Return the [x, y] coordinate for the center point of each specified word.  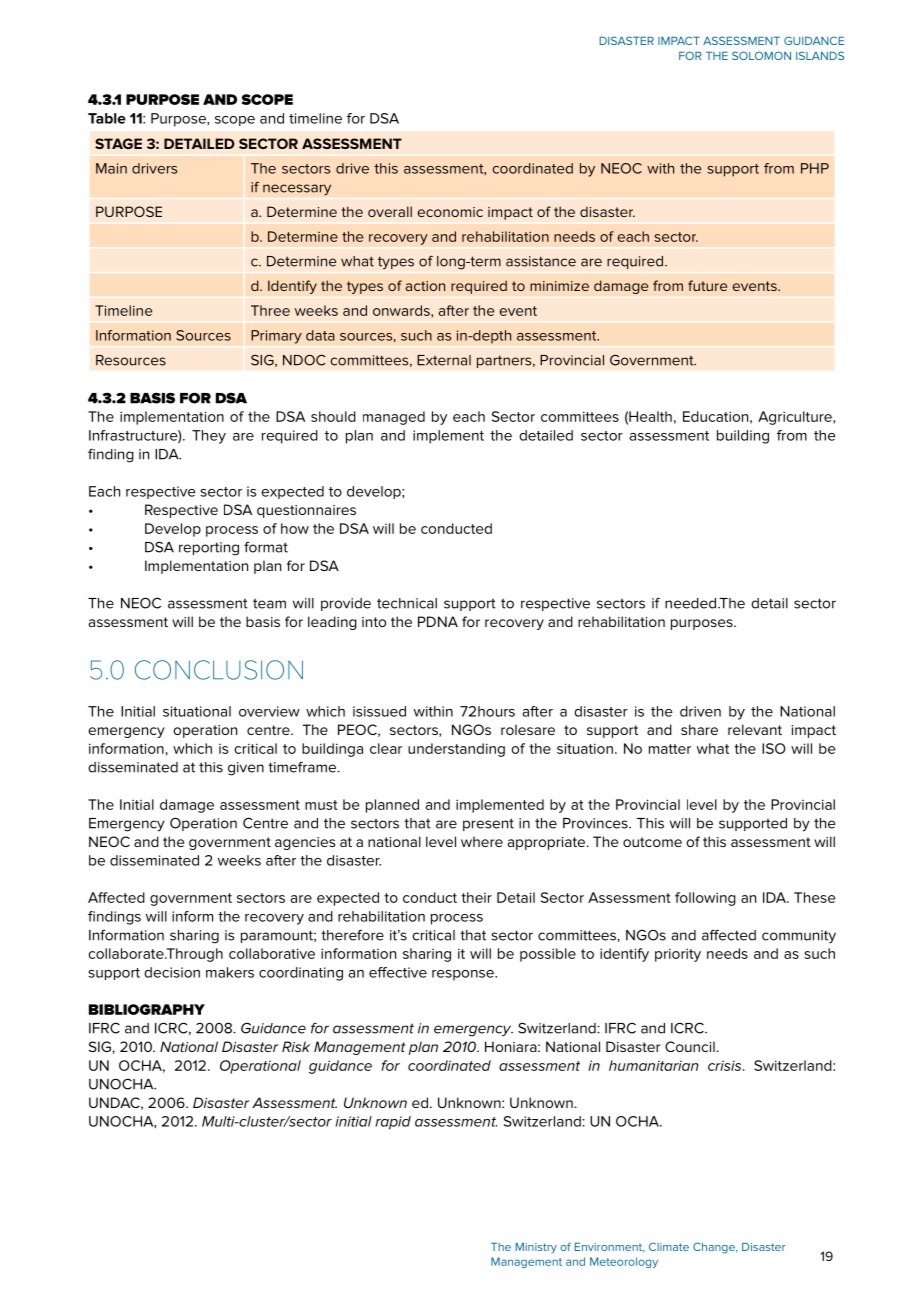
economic [450, 212]
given [246, 769]
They [209, 437]
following [705, 899]
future [707, 285]
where [482, 841]
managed [394, 418]
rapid [393, 1123]
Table [107, 118]
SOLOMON [761, 55]
